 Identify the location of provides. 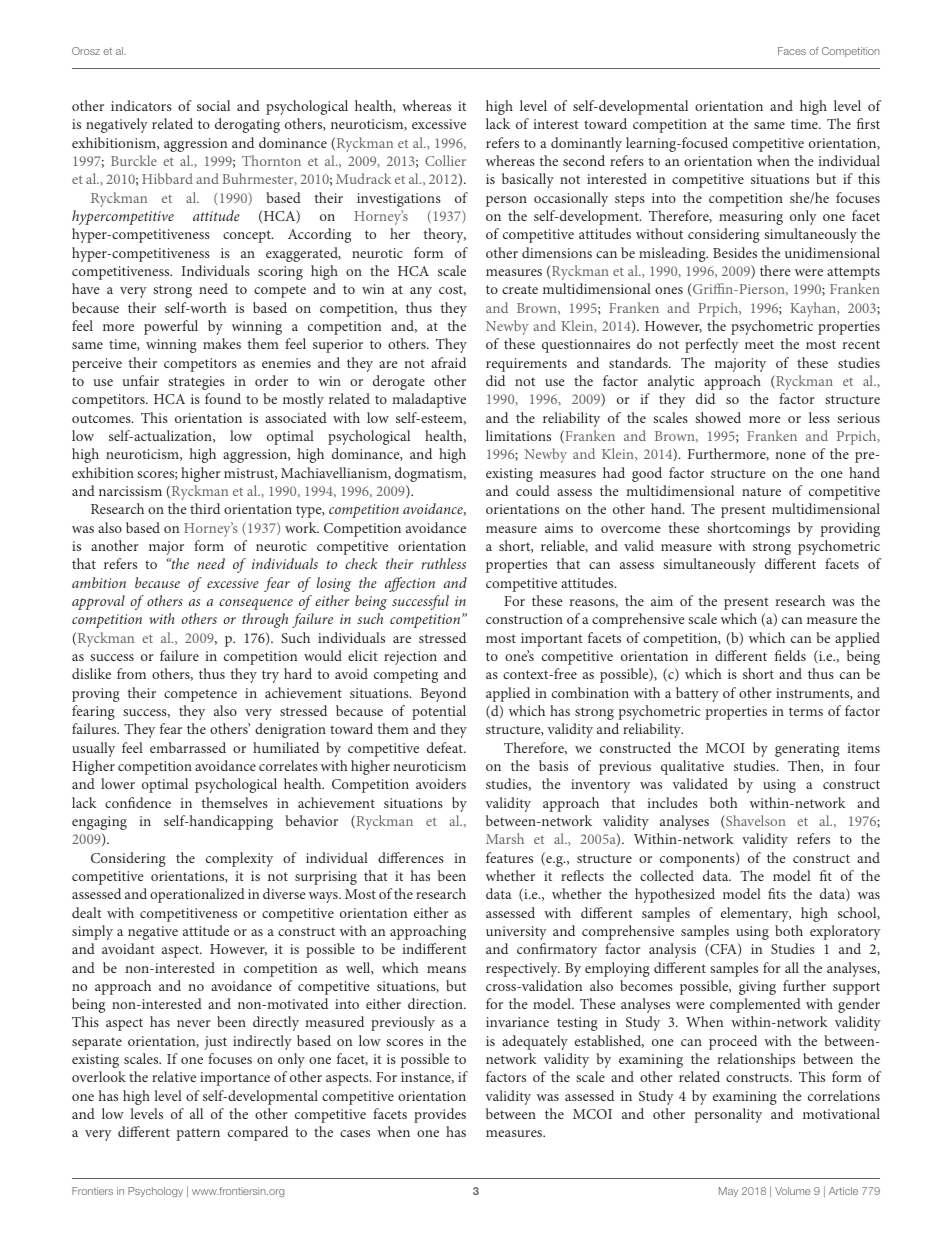
(440, 1115).
